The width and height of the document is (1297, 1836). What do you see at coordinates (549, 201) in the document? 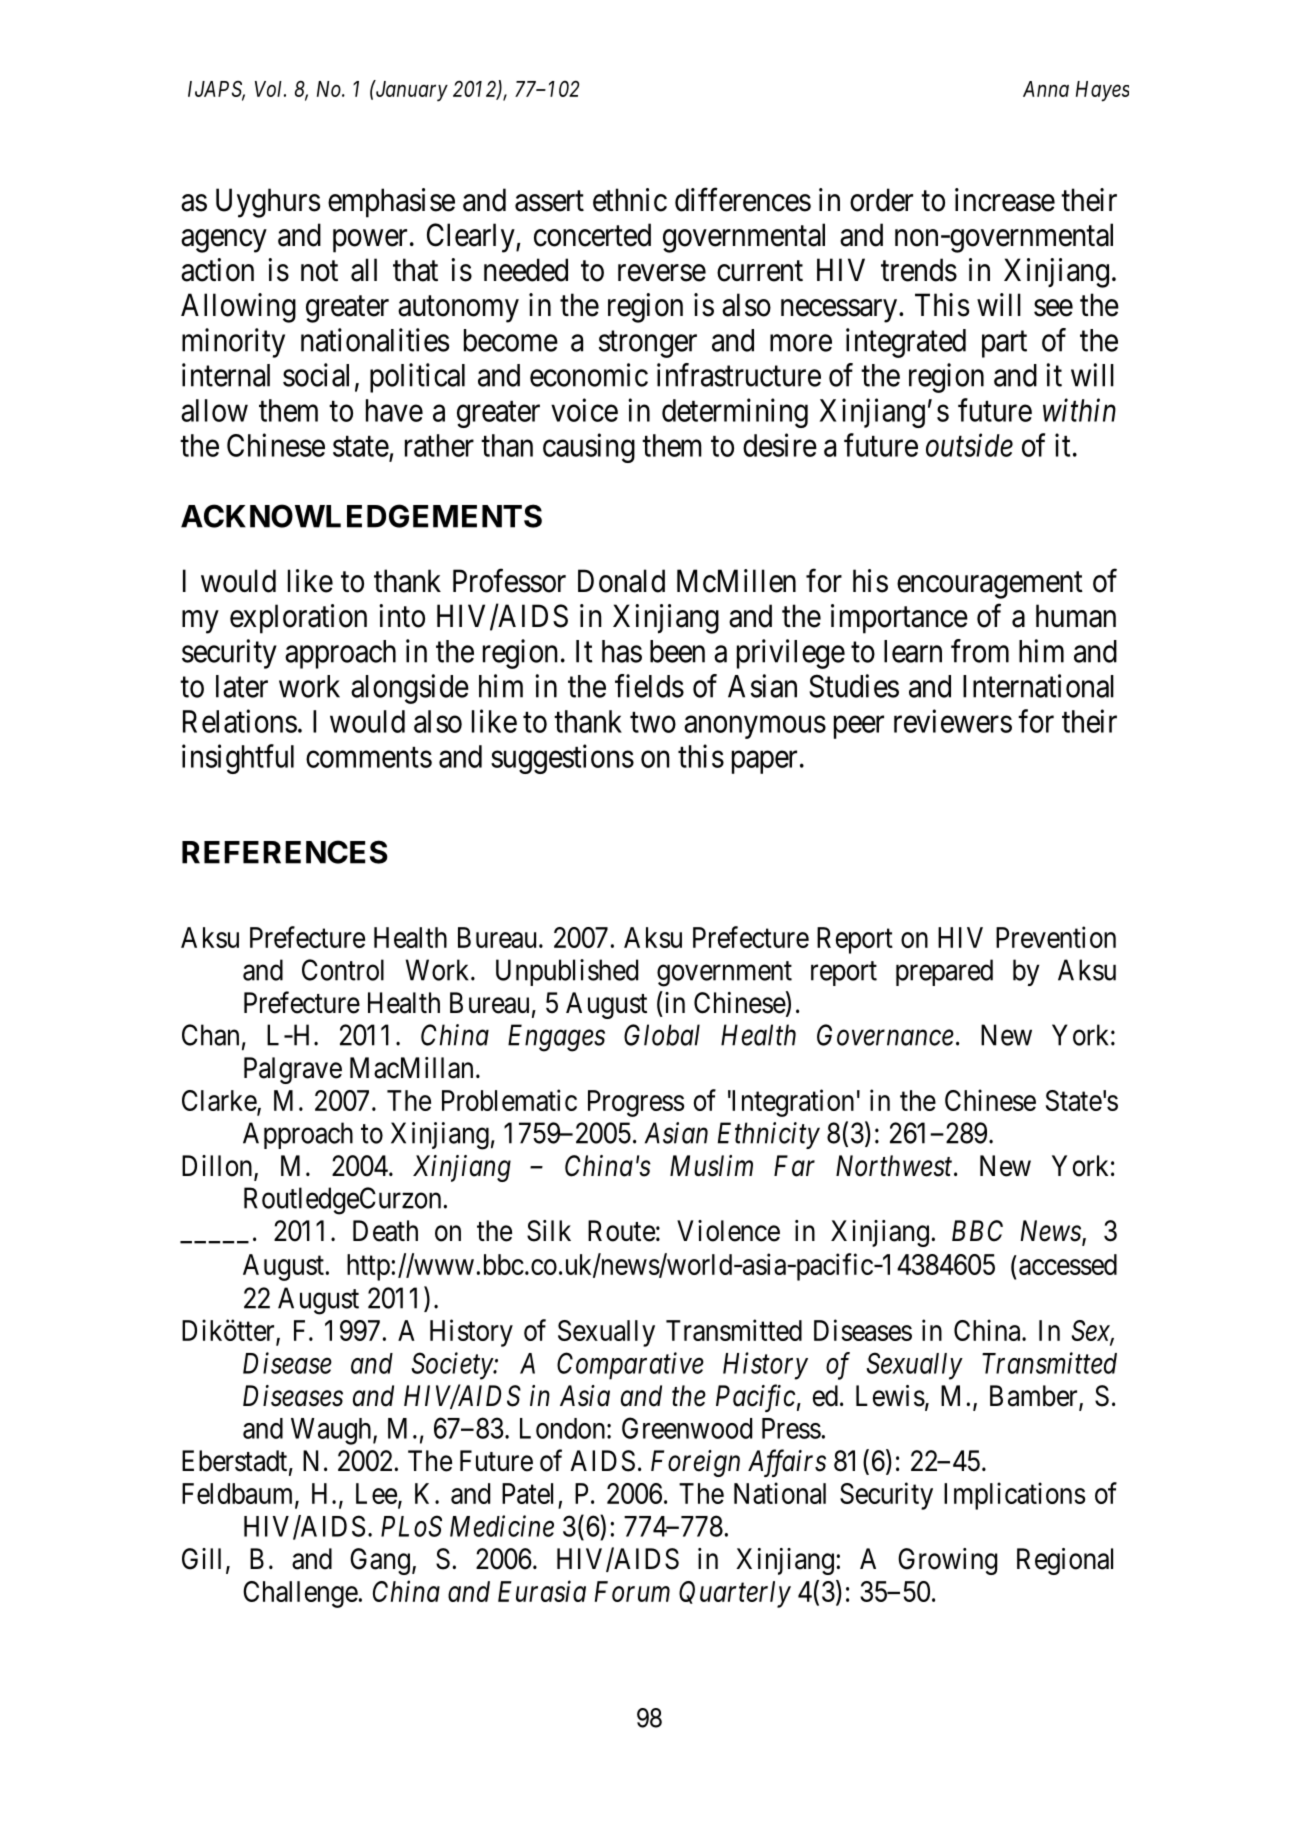
I see `assert` at bounding box center [549, 201].
